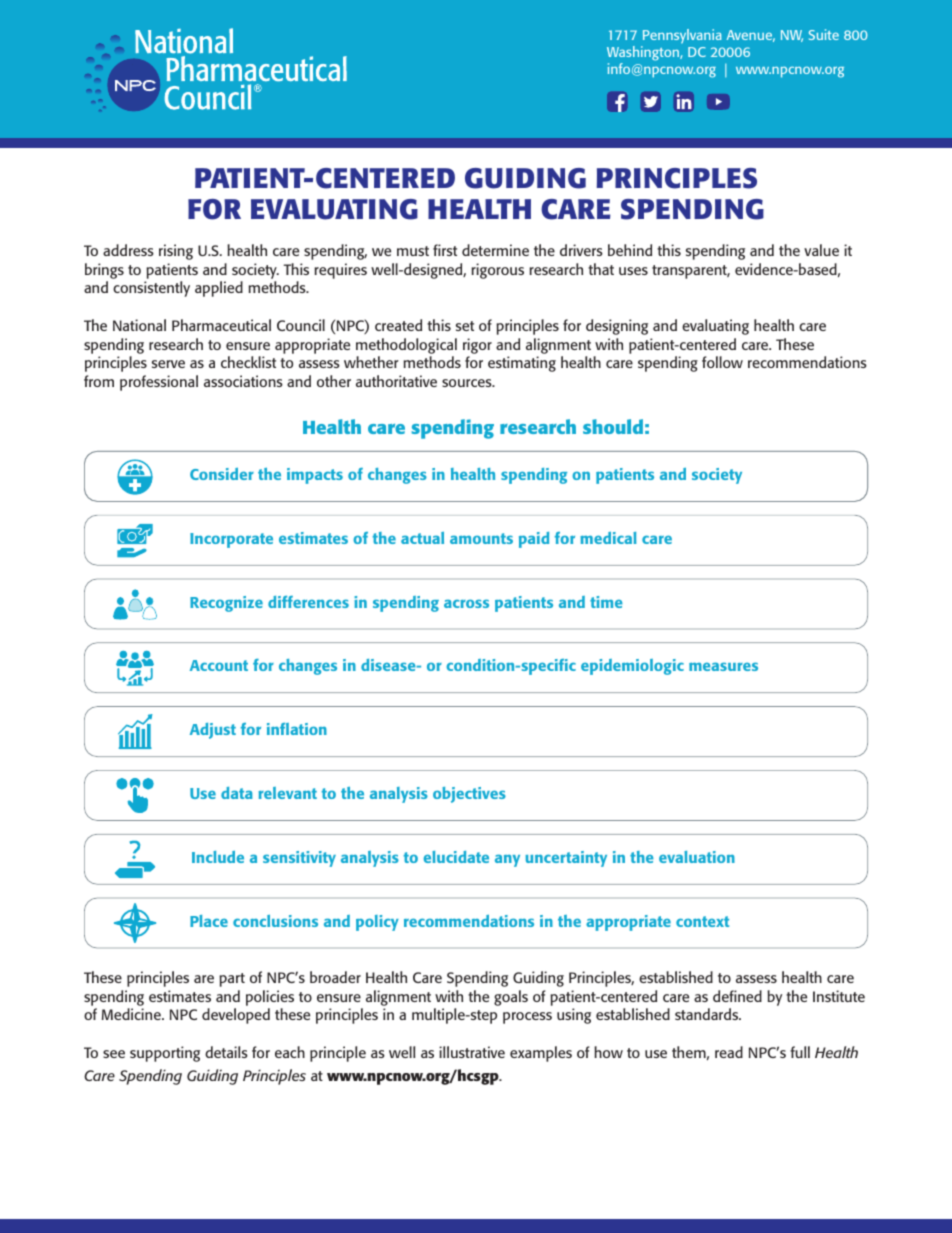  What do you see at coordinates (737, 996) in the image?
I see `defined` at bounding box center [737, 996].
